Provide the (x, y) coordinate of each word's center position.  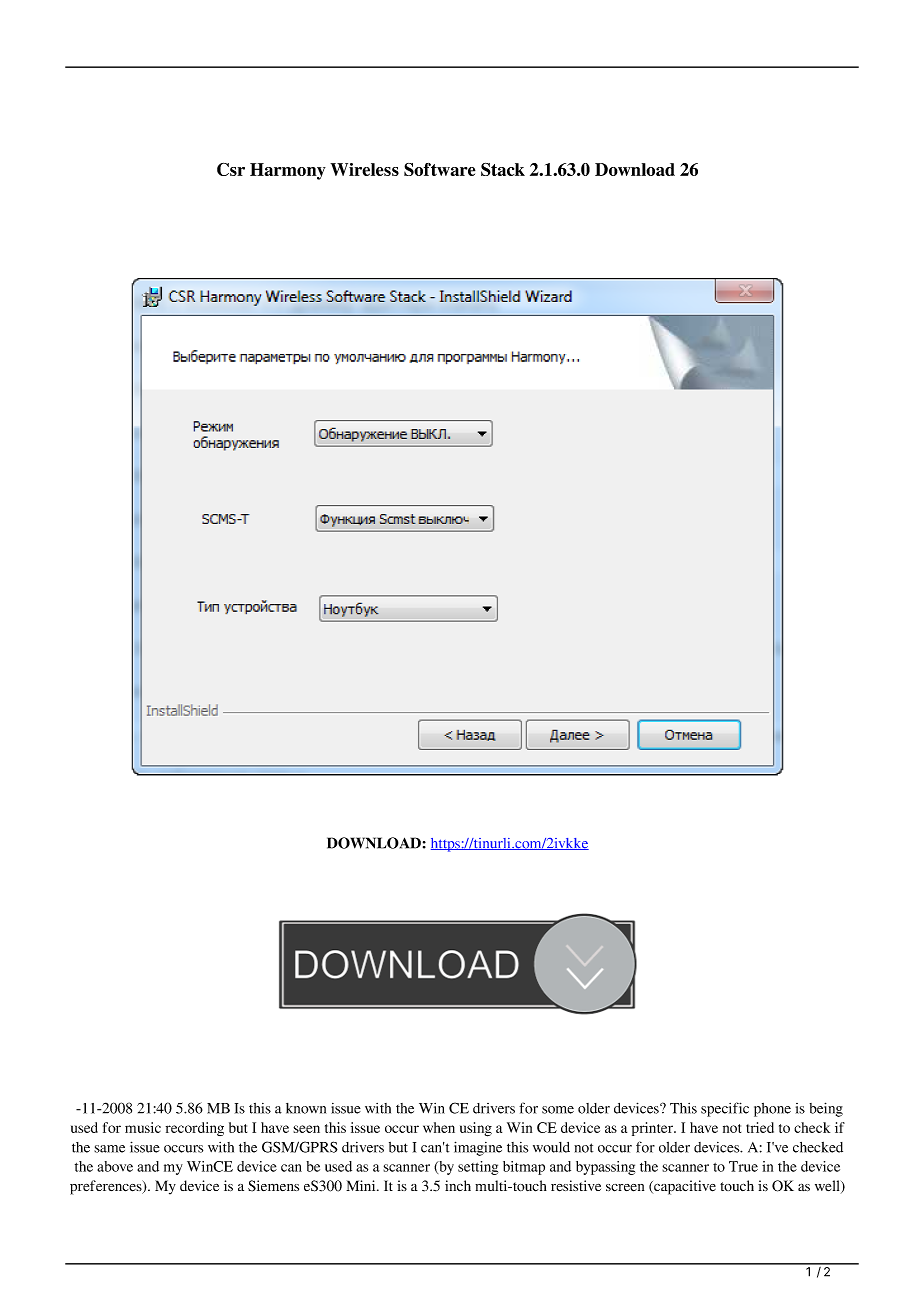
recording (195, 1129)
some (558, 1110)
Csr (231, 169)
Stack (503, 169)
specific (725, 1109)
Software (440, 169)
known (306, 1108)
